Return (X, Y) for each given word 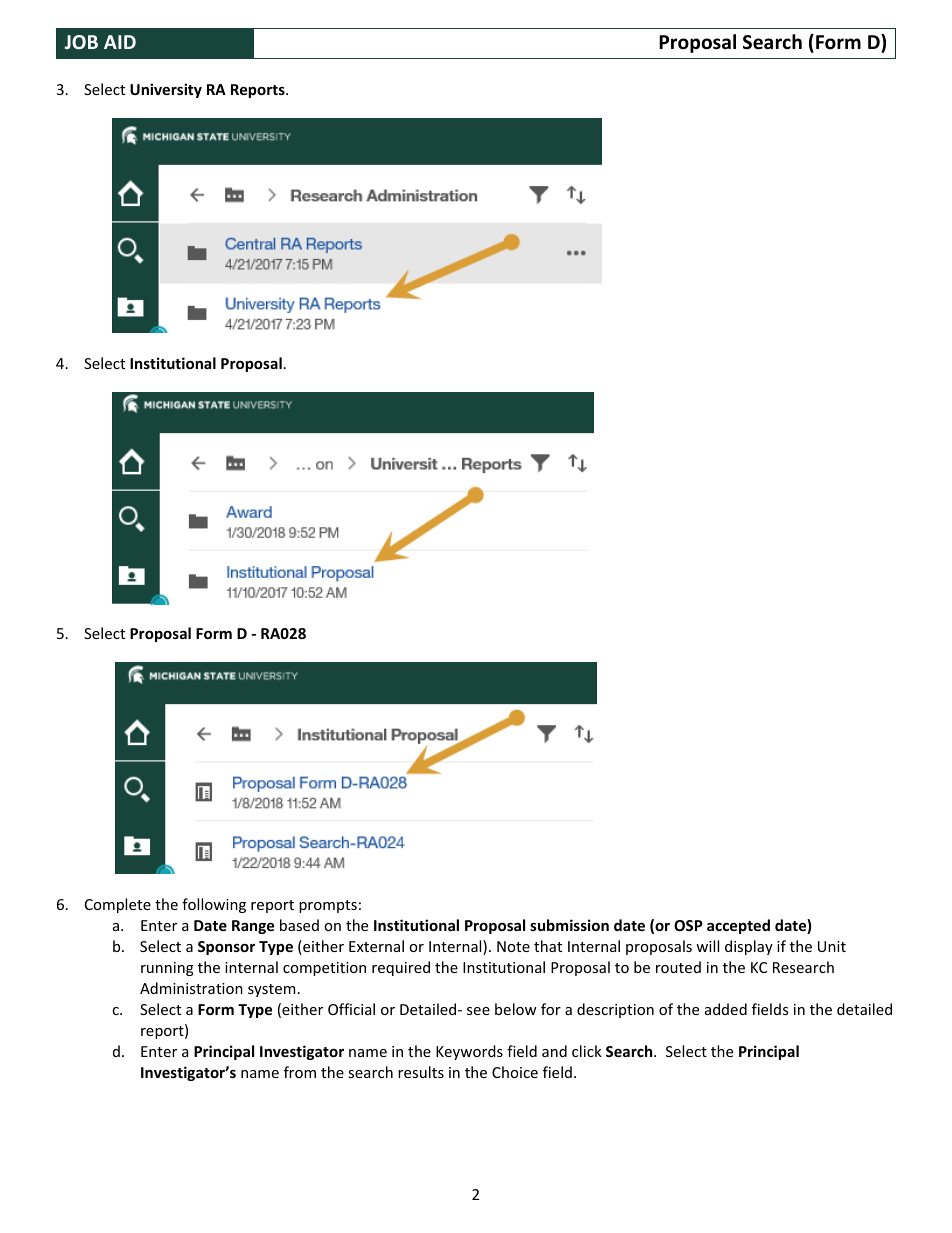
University (166, 90)
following (214, 905)
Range (253, 927)
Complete (118, 905)
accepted (738, 926)
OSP (688, 925)
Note (513, 946)
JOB (81, 42)
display (749, 947)
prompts (328, 906)
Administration (191, 988)
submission (569, 925)
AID (120, 42)
